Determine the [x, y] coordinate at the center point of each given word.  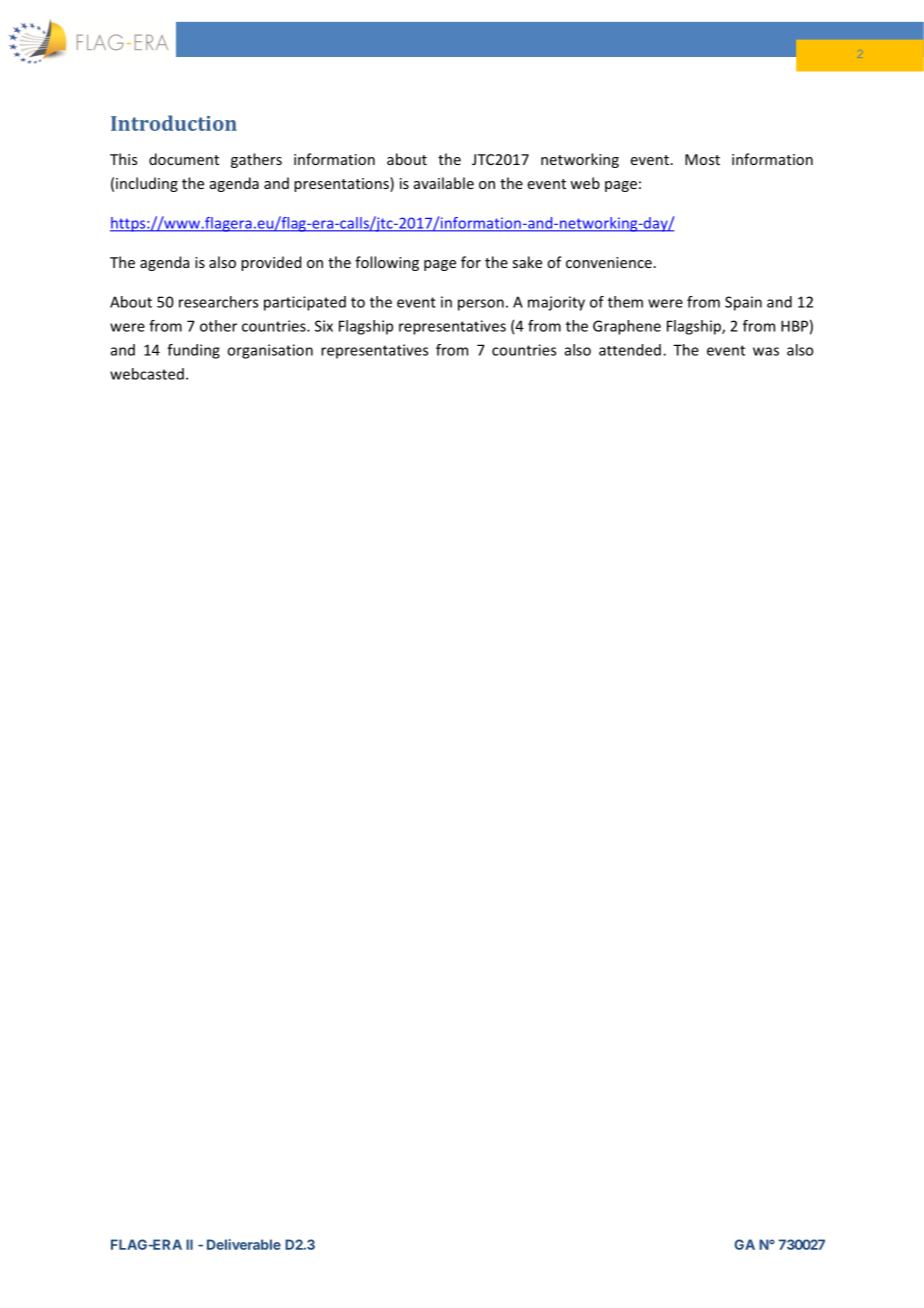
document [184, 159]
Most [702, 159]
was [766, 351]
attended [630, 350]
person [481, 305]
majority [556, 303]
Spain [743, 303]
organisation [270, 351]
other [218, 326]
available [444, 183]
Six [324, 326]
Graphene [627, 327]
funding [193, 351]
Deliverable [244, 1244]
